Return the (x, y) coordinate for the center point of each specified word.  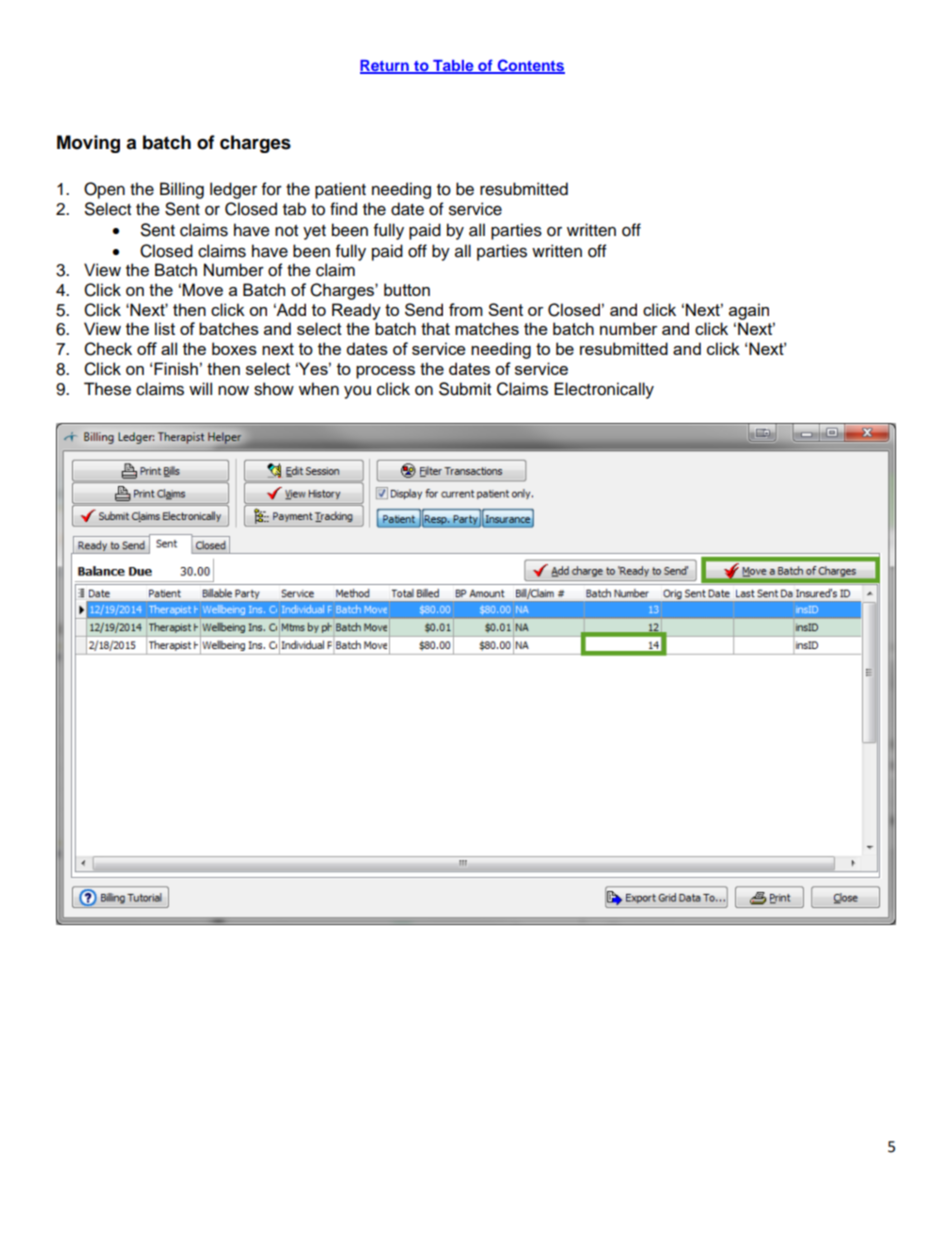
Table (453, 66)
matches (487, 328)
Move (203, 289)
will (200, 388)
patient (340, 190)
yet (314, 232)
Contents (530, 66)
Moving (88, 144)
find (343, 209)
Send (424, 309)
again (749, 311)
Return (385, 66)
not (286, 231)
